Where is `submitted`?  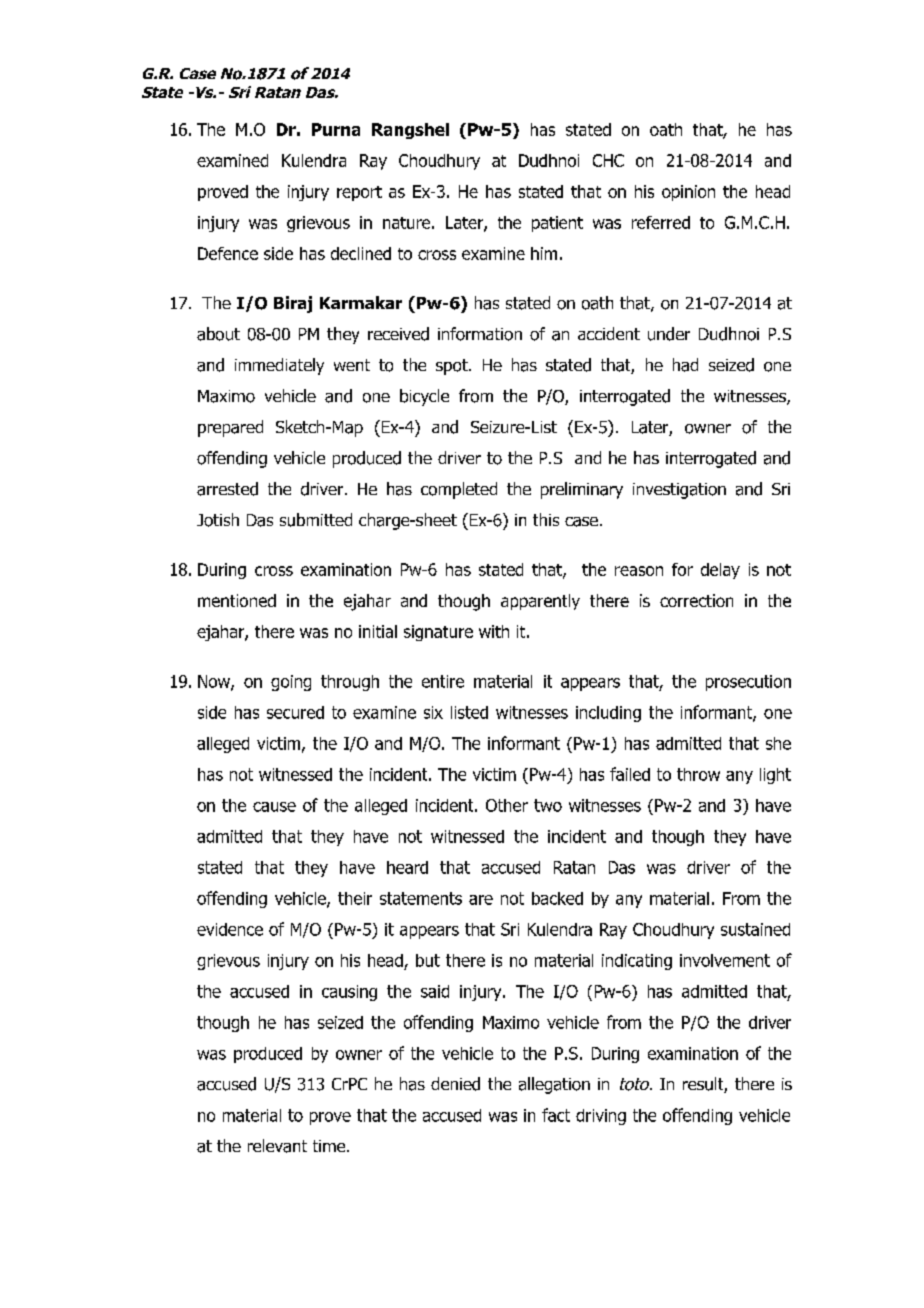 submitted is located at coordinates (316, 520).
